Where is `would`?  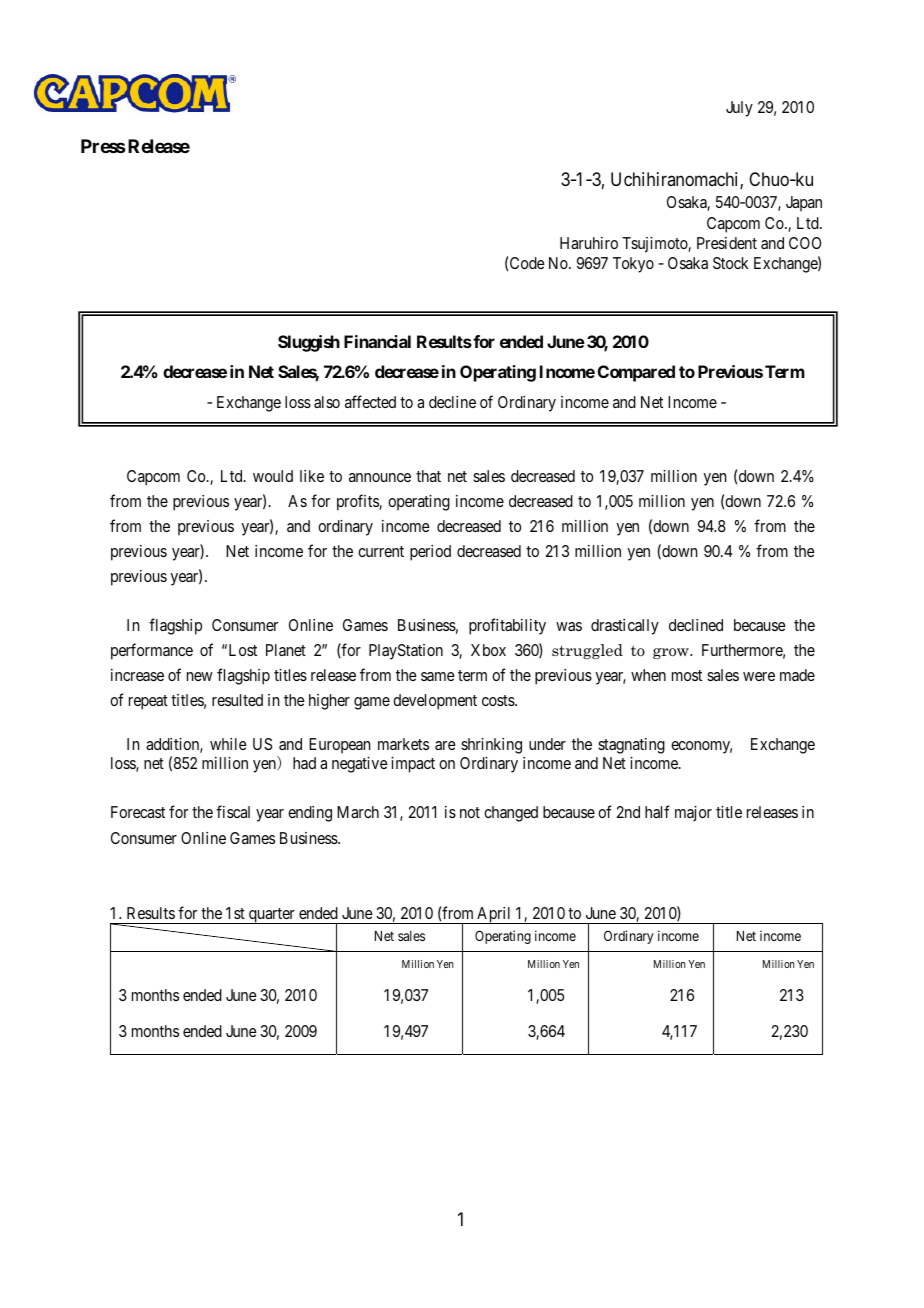
would is located at coordinates (273, 476).
